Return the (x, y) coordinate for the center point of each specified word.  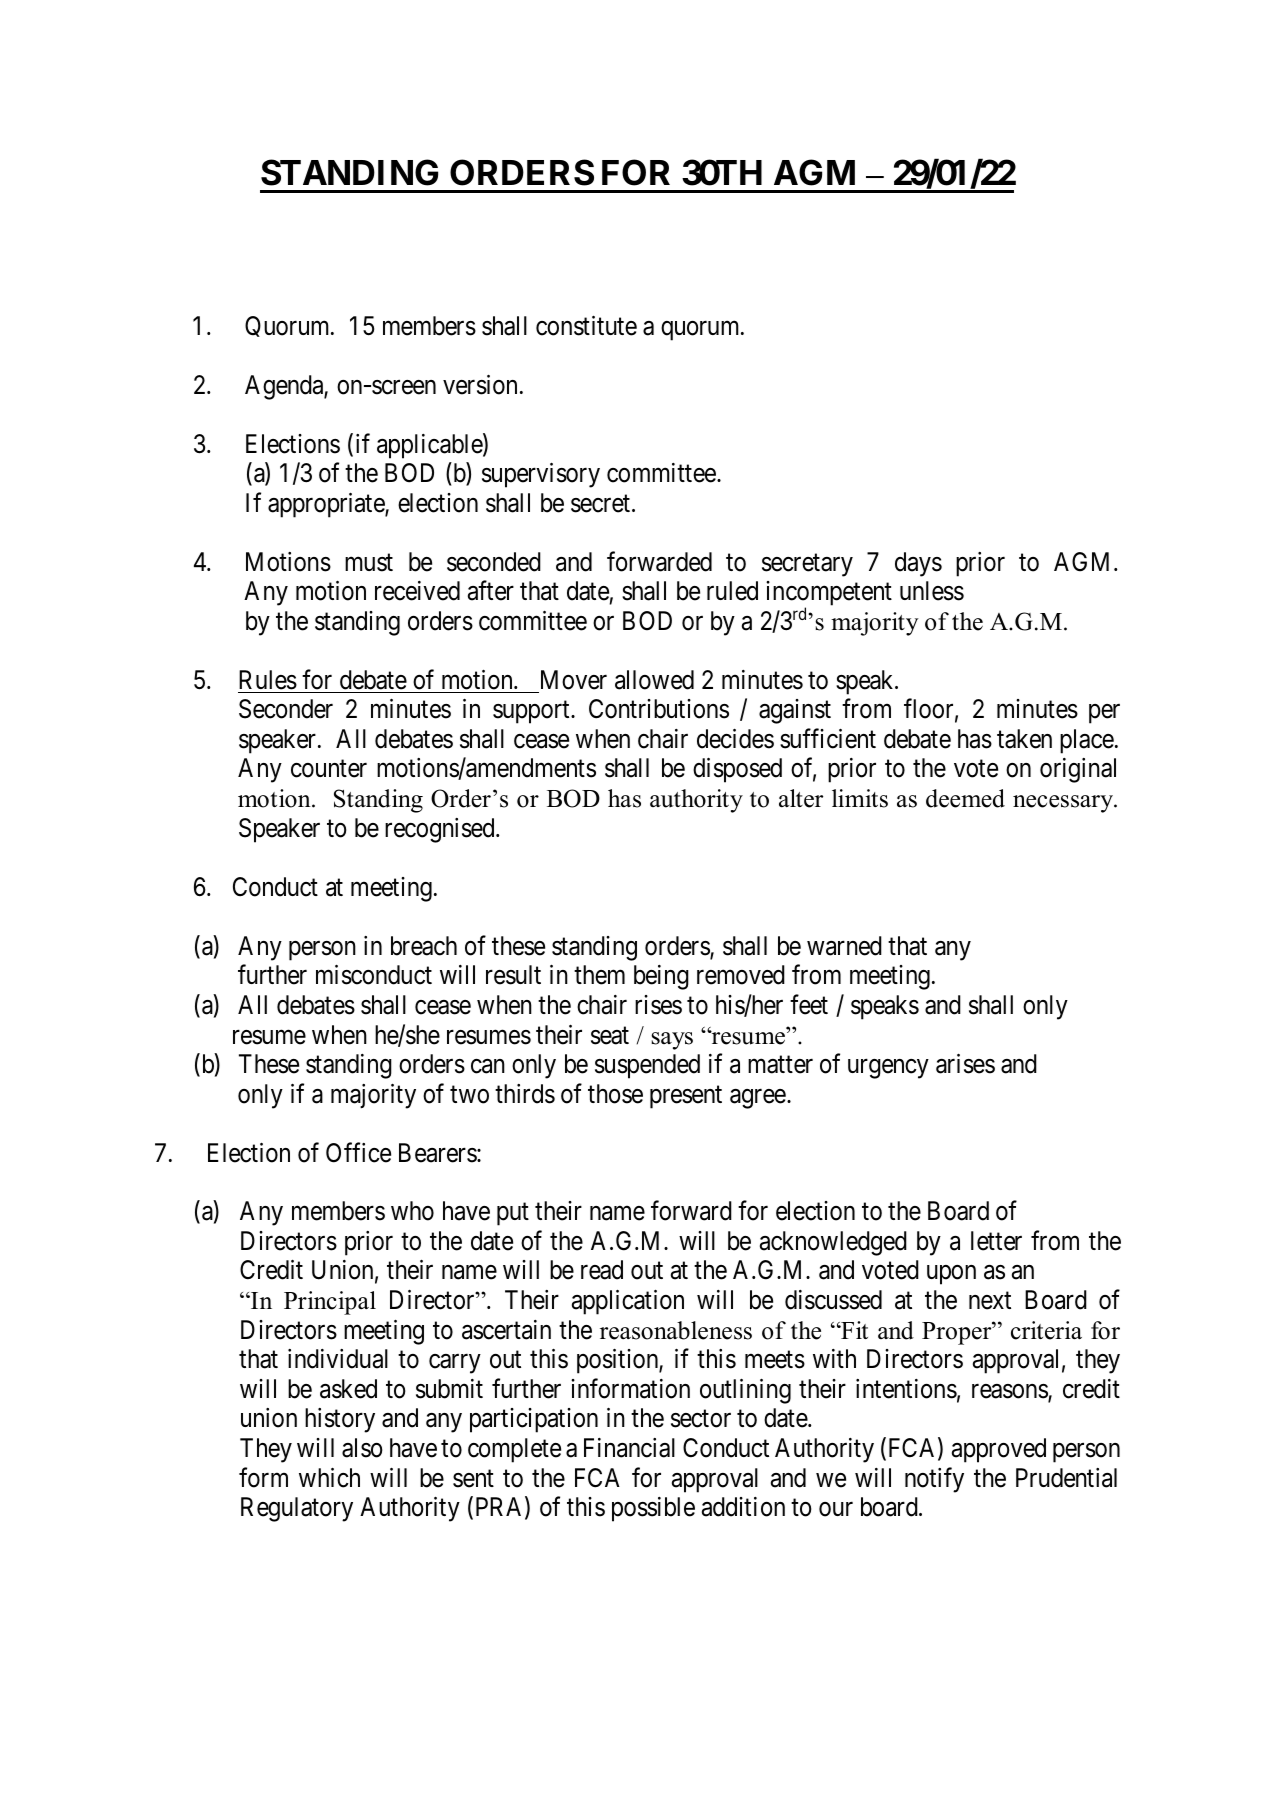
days (918, 564)
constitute (586, 326)
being (661, 977)
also (362, 1448)
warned (844, 946)
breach (424, 946)
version (480, 385)
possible (653, 1509)
